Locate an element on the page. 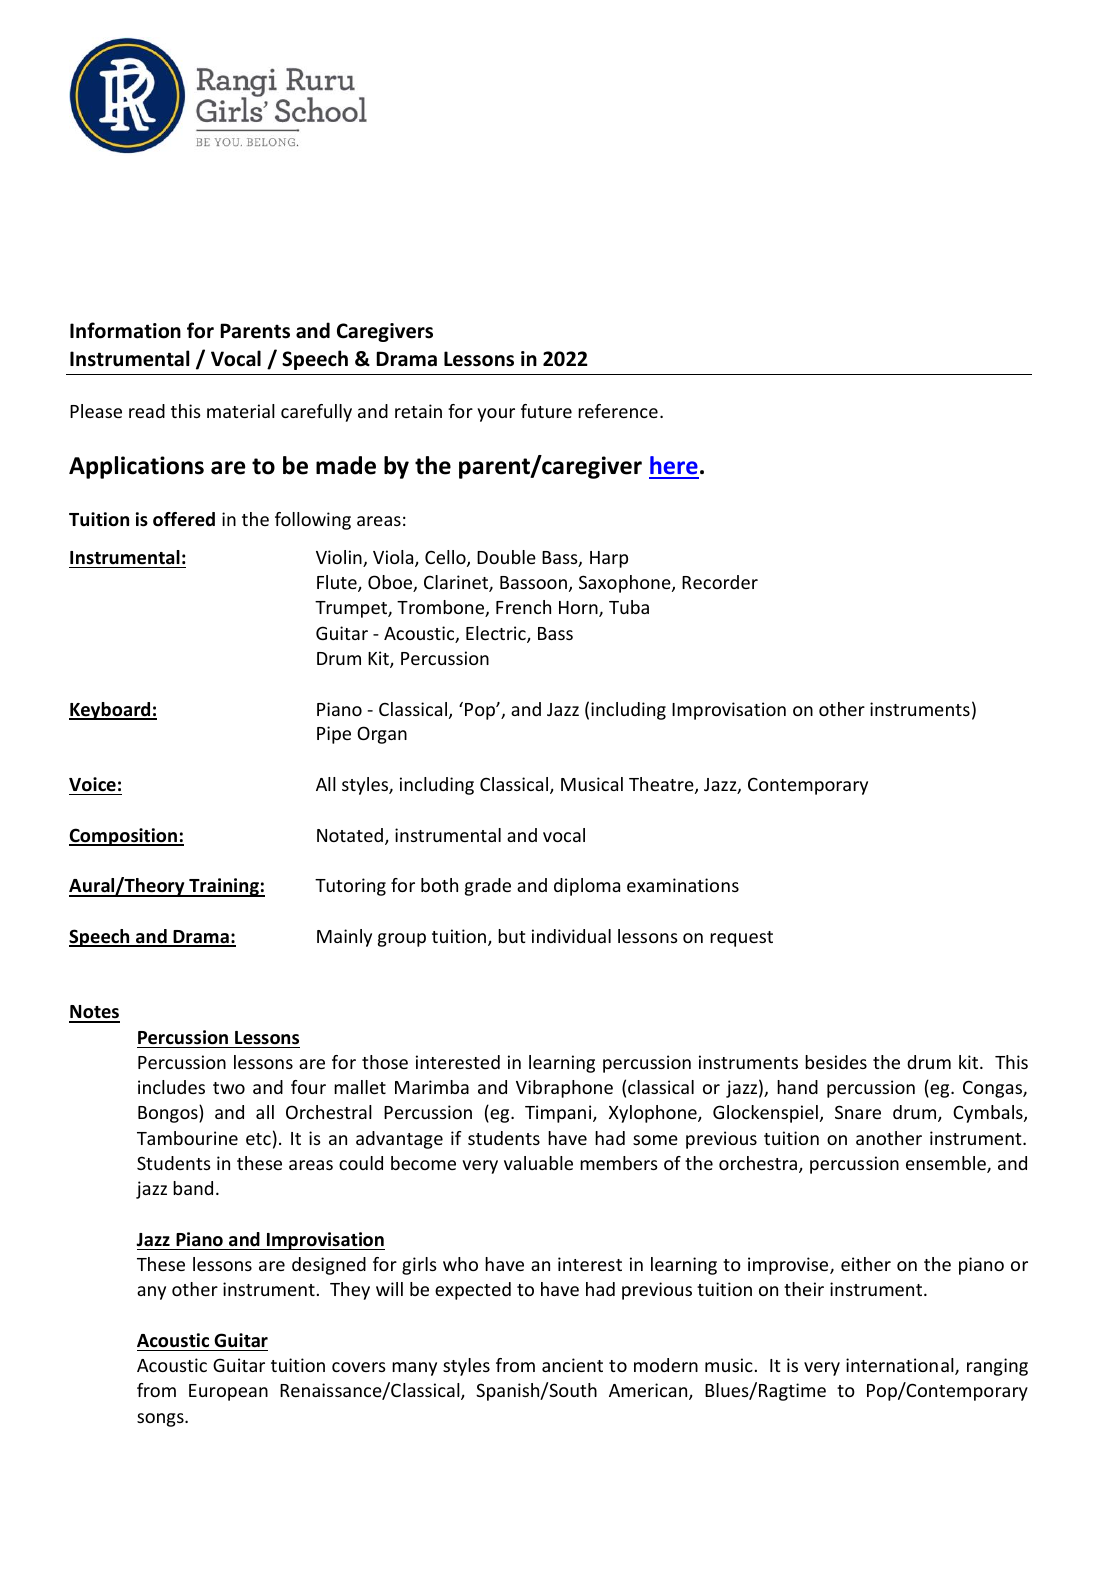  reference is located at coordinates (618, 411).
